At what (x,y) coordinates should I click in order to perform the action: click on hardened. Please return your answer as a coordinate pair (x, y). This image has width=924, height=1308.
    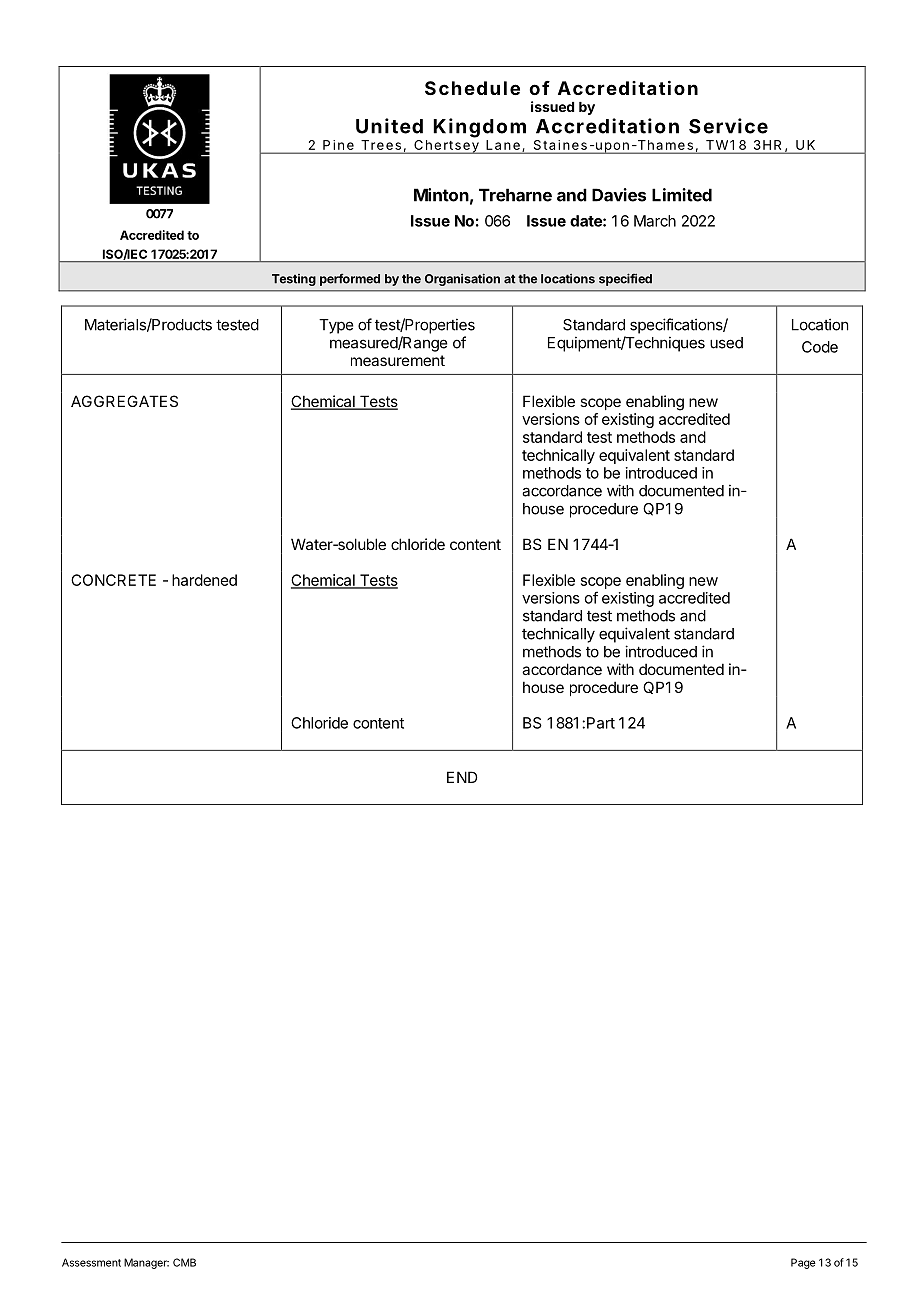
    Looking at the image, I should click on (204, 580).
